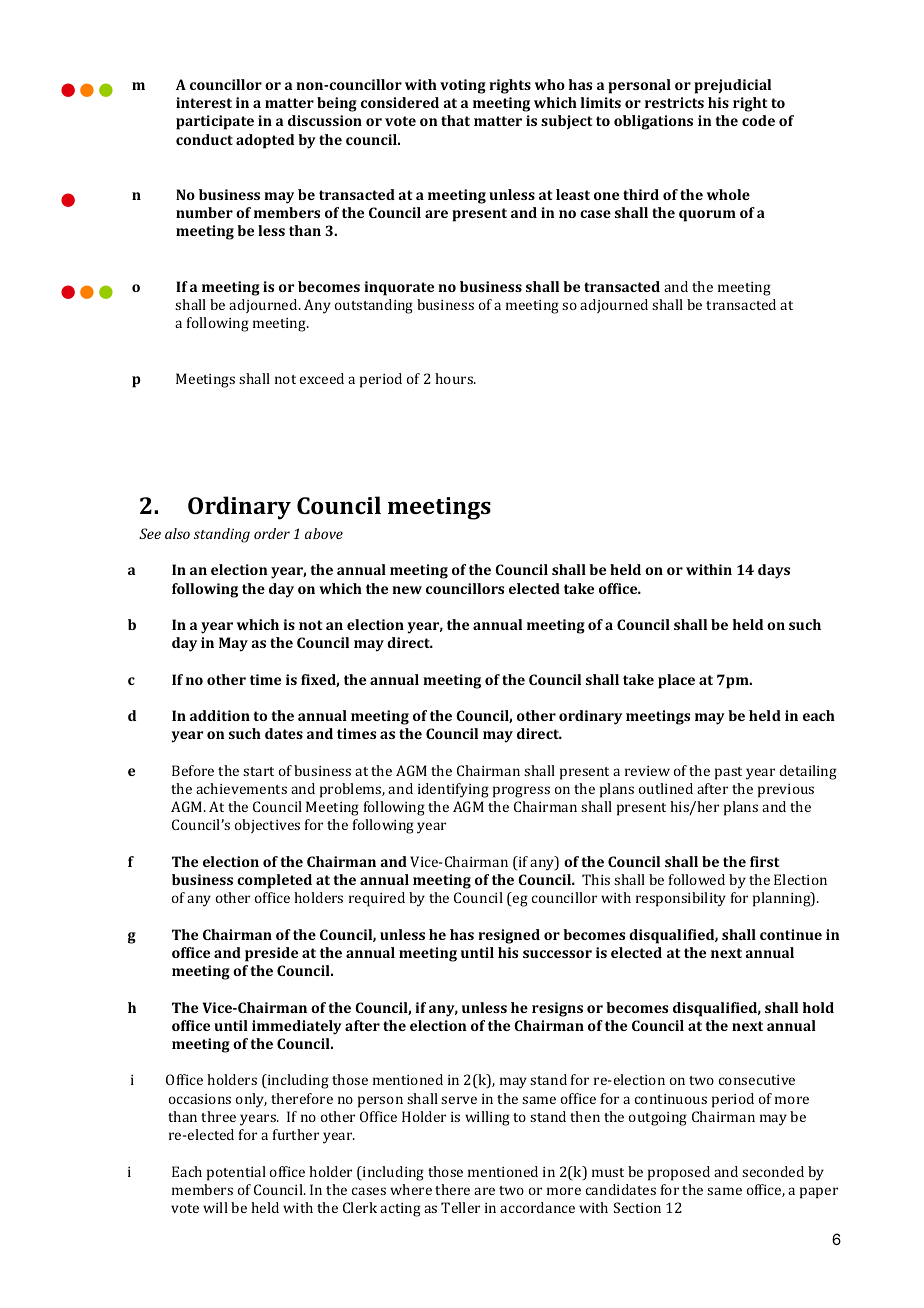 Image resolution: width=924 pixels, height=1308 pixels. Describe the element at coordinates (676, 681) in the screenshot. I see `place` at that location.
